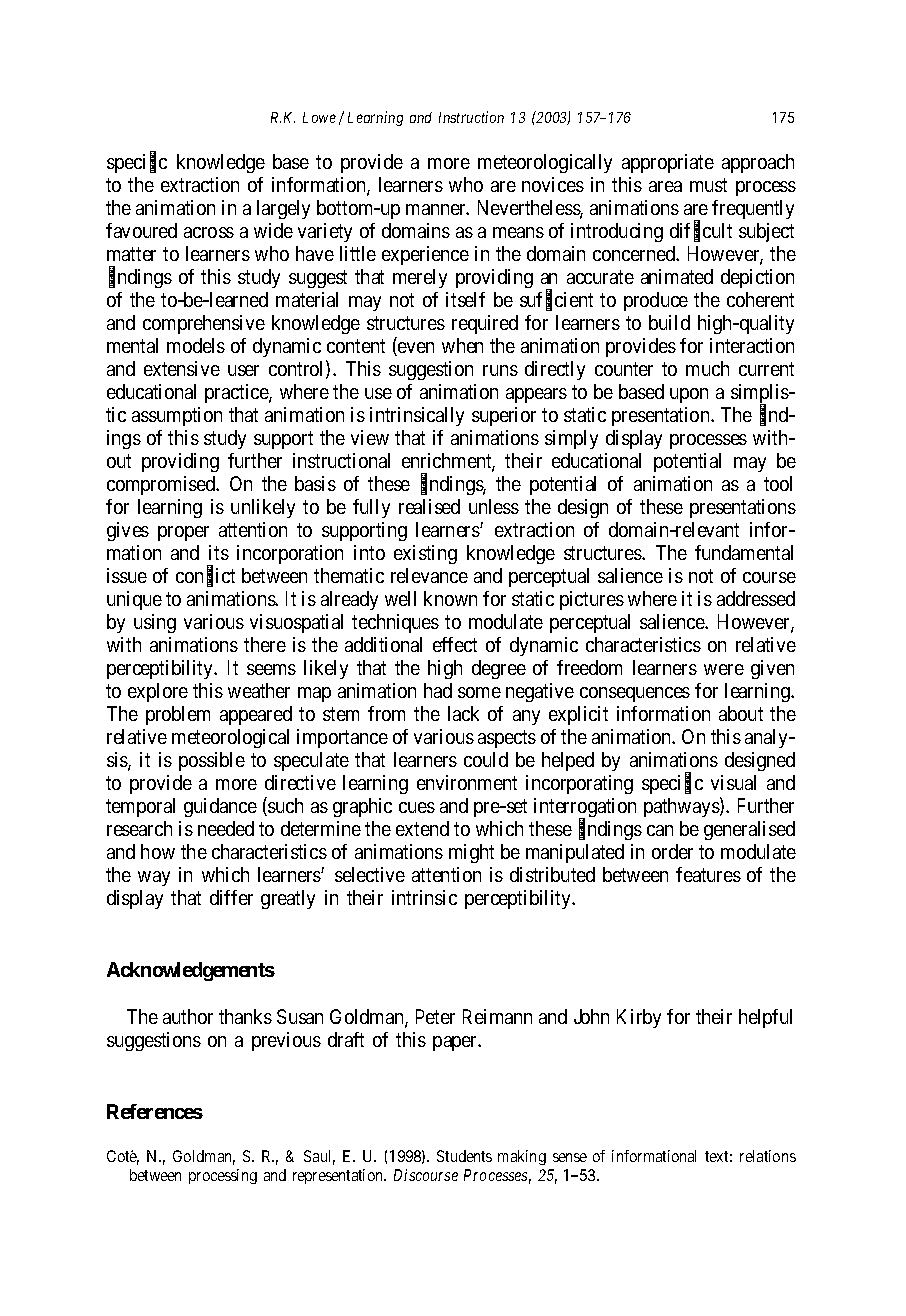 This document has width=906, height=1316. Describe the element at coordinates (123, 1157) in the document. I see `Cote` at that location.
